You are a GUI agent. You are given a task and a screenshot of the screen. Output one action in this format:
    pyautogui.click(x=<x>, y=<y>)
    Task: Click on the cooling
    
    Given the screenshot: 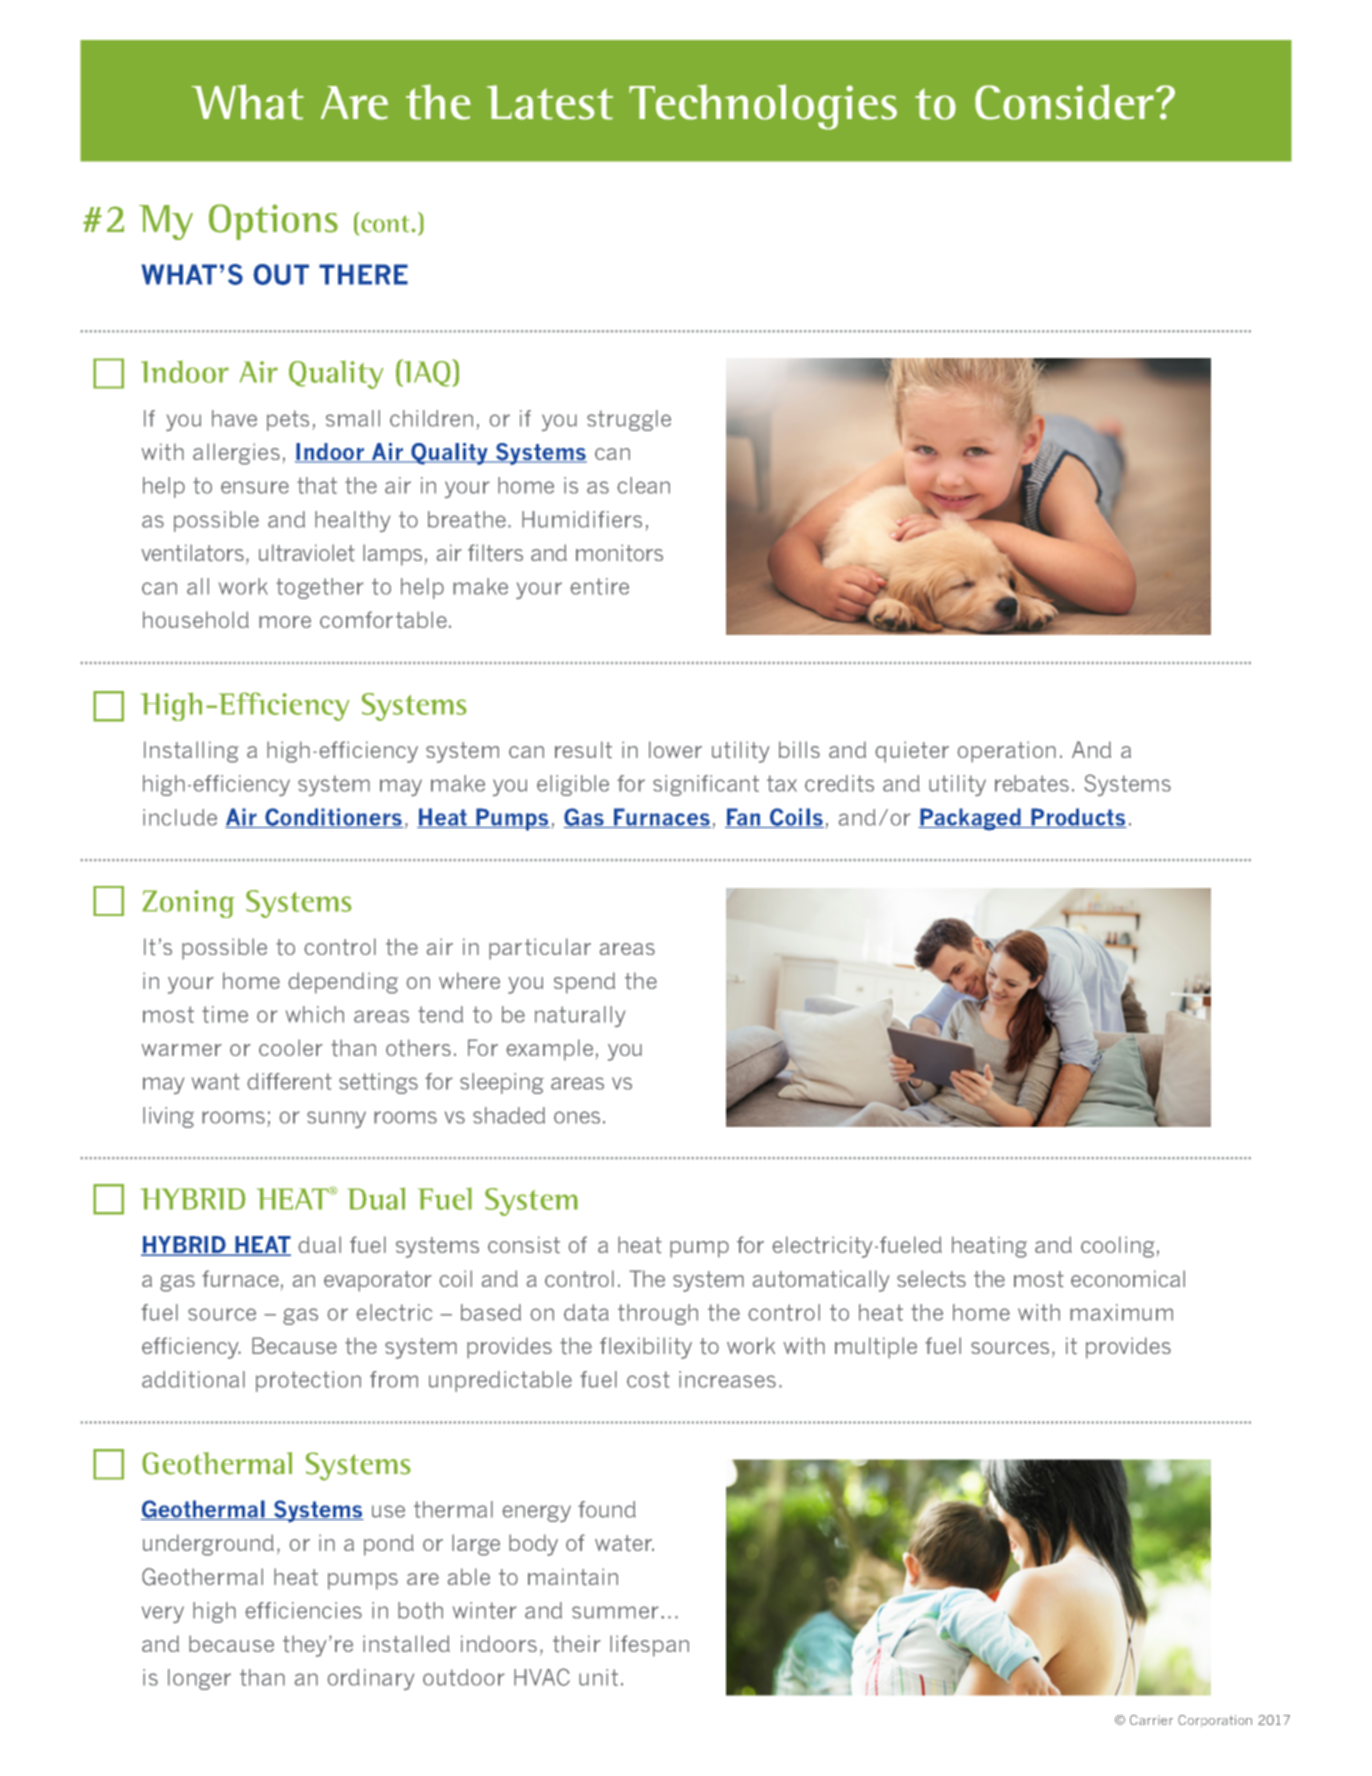 What is the action you would take?
    pyautogui.click(x=1118, y=1247)
